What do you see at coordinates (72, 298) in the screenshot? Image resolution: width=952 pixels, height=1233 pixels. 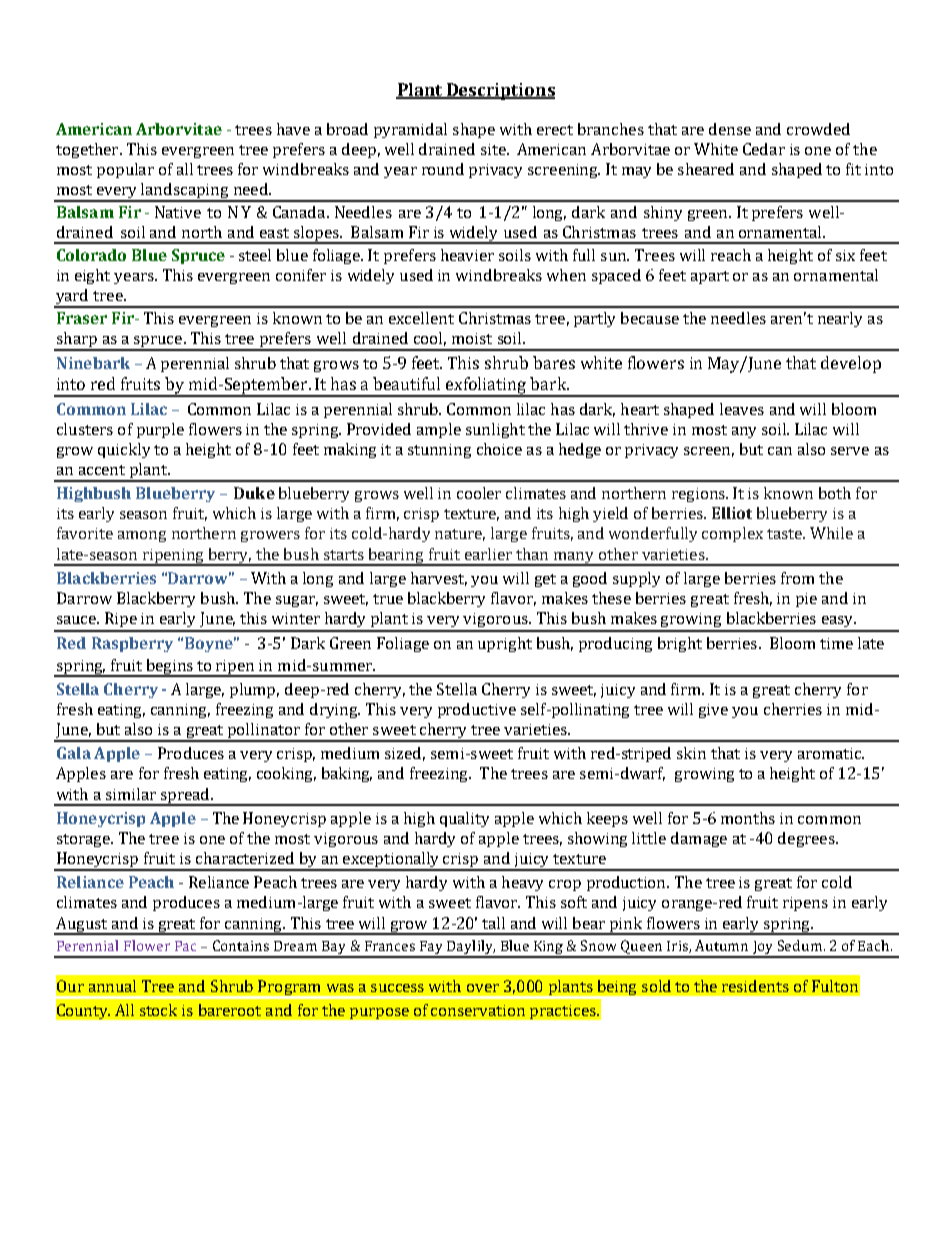 I see `yard` at bounding box center [72, 298].
